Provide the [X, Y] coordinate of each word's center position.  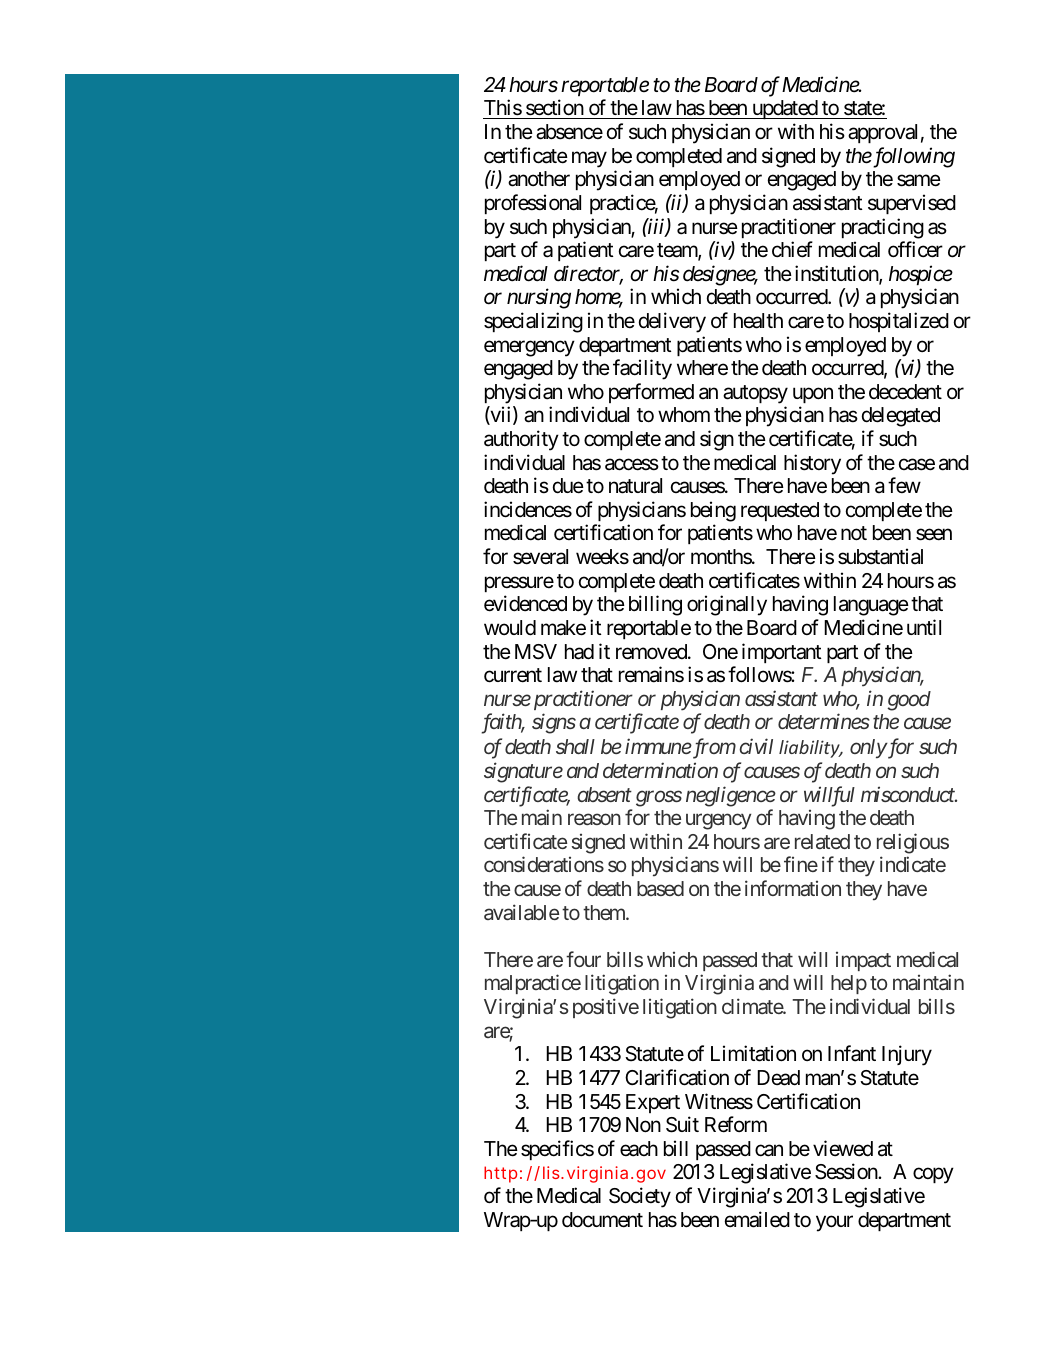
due [568, 486]
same [919, 181]
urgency [718, 822]
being [713, 511]
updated [784, 109]
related [822, 841]
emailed [757, 1219]
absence [569, 132]
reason [594, 819]
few [904, 485]
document [602, 1220]
